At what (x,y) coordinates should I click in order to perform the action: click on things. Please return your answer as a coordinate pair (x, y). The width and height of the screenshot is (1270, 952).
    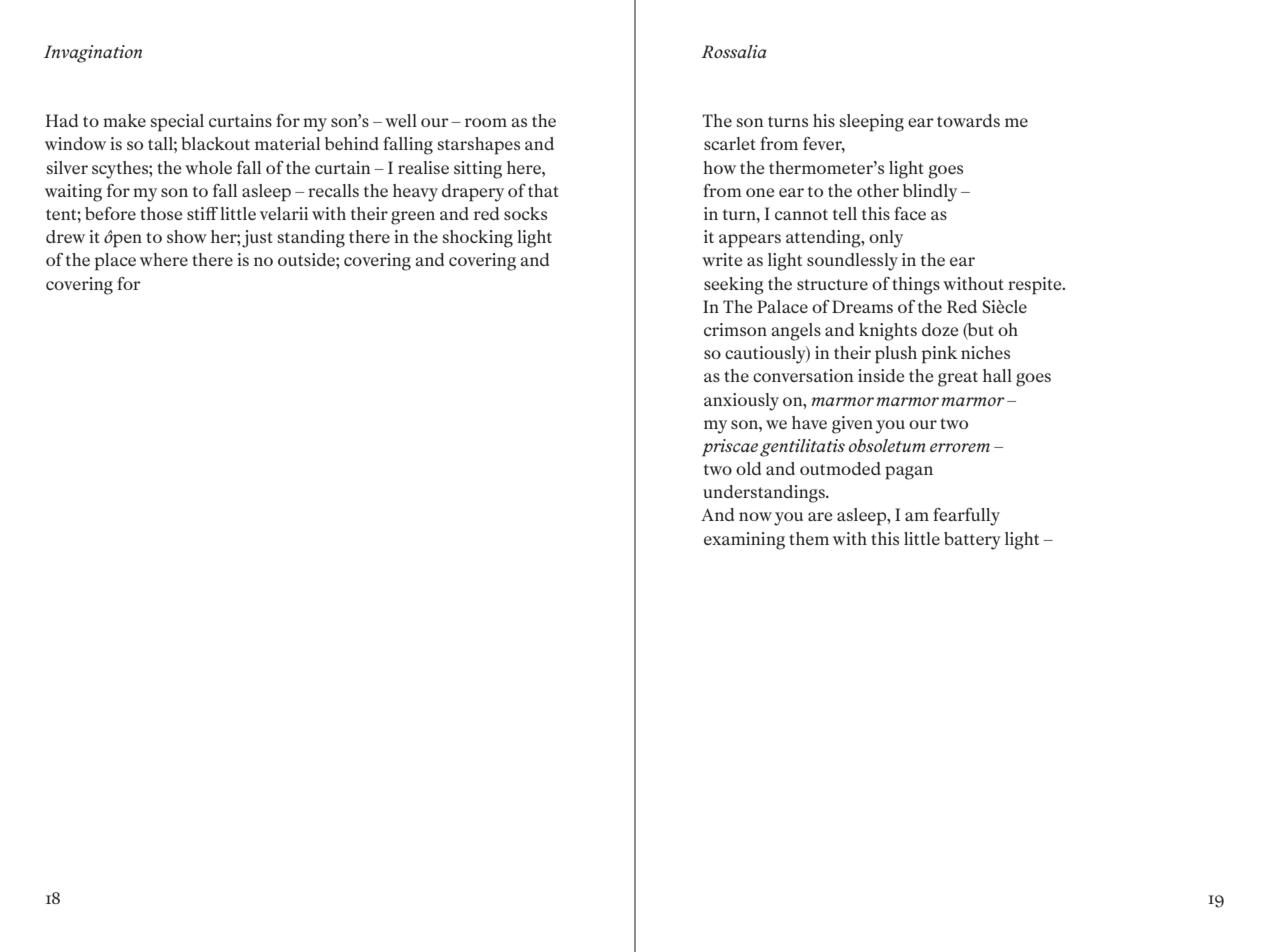
    Looking at the image, I should click on (916, 286).
